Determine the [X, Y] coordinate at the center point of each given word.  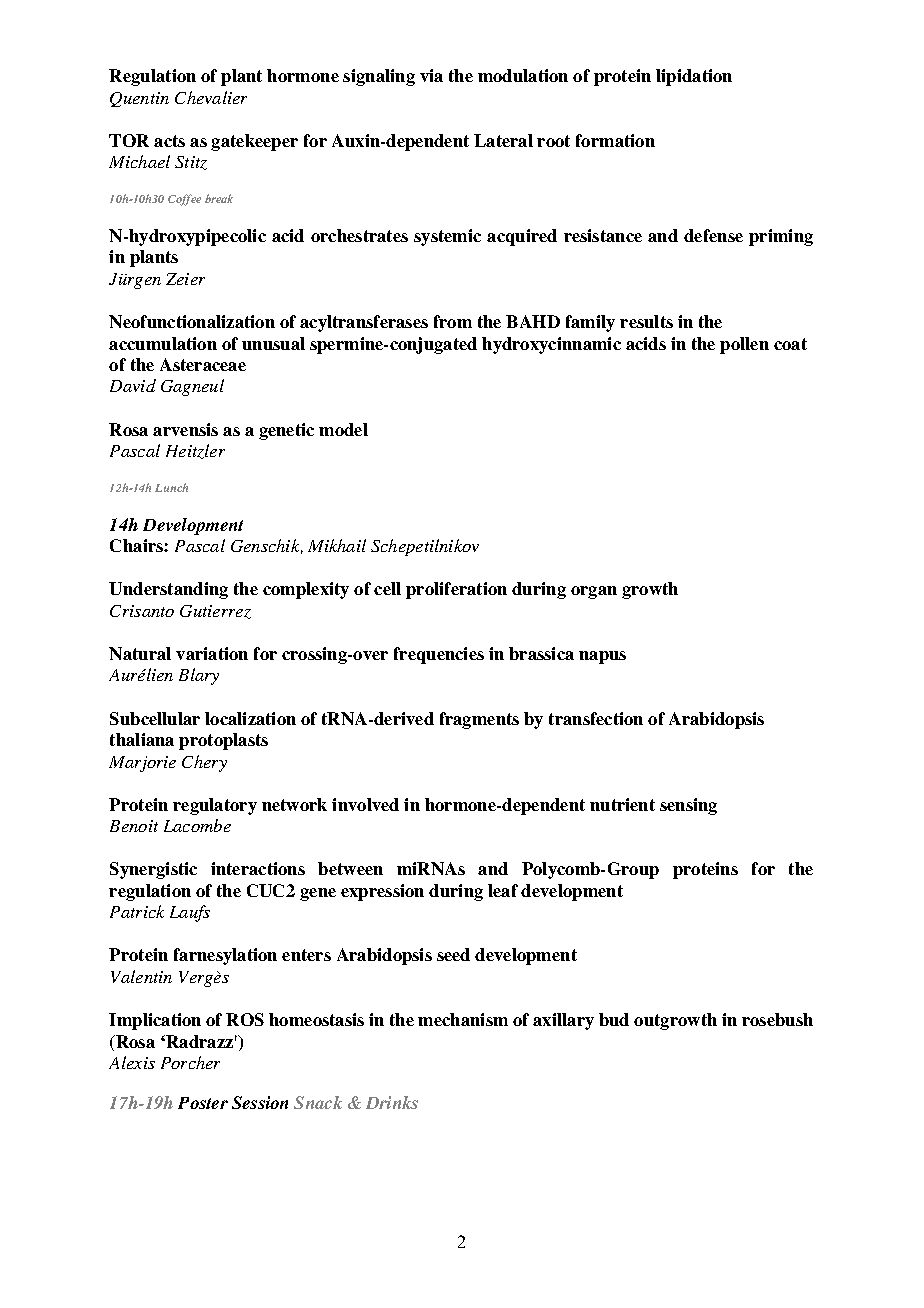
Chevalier [211, 97]
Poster [203, 1103]
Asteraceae [203, 364]
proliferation [456, 590]
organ [594, 592]
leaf [503, 890]
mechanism [463, 1019]
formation [615, 140]
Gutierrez [215, 612]
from [453, 321]
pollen [744, 345]
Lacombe [197, 825]
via [431, 75]
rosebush [777, 1019]
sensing [688, 806]
